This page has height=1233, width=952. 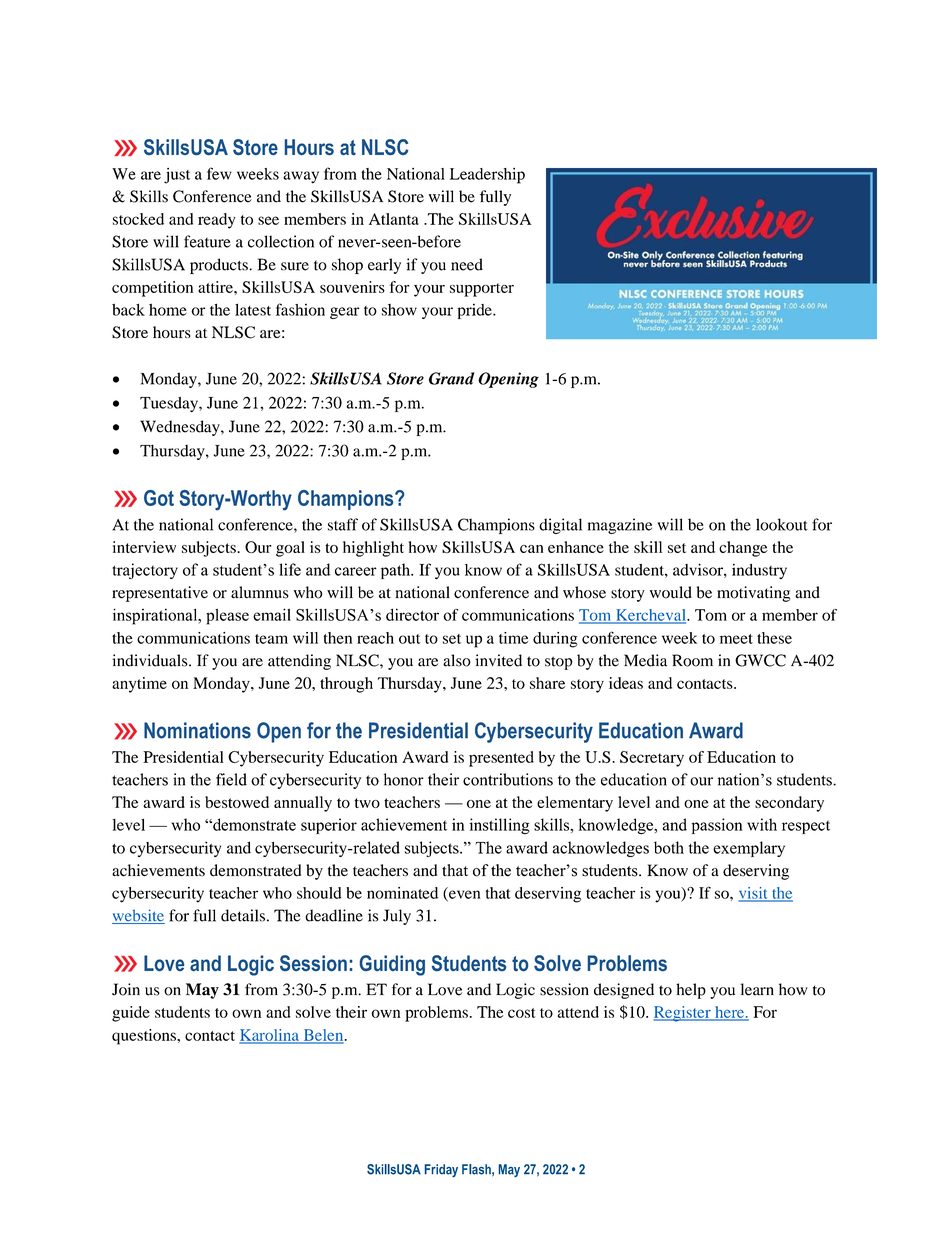 What do you see at coordinates (487, 176) in the page?
I see `Leadership` at bounding box center [487, 176].
